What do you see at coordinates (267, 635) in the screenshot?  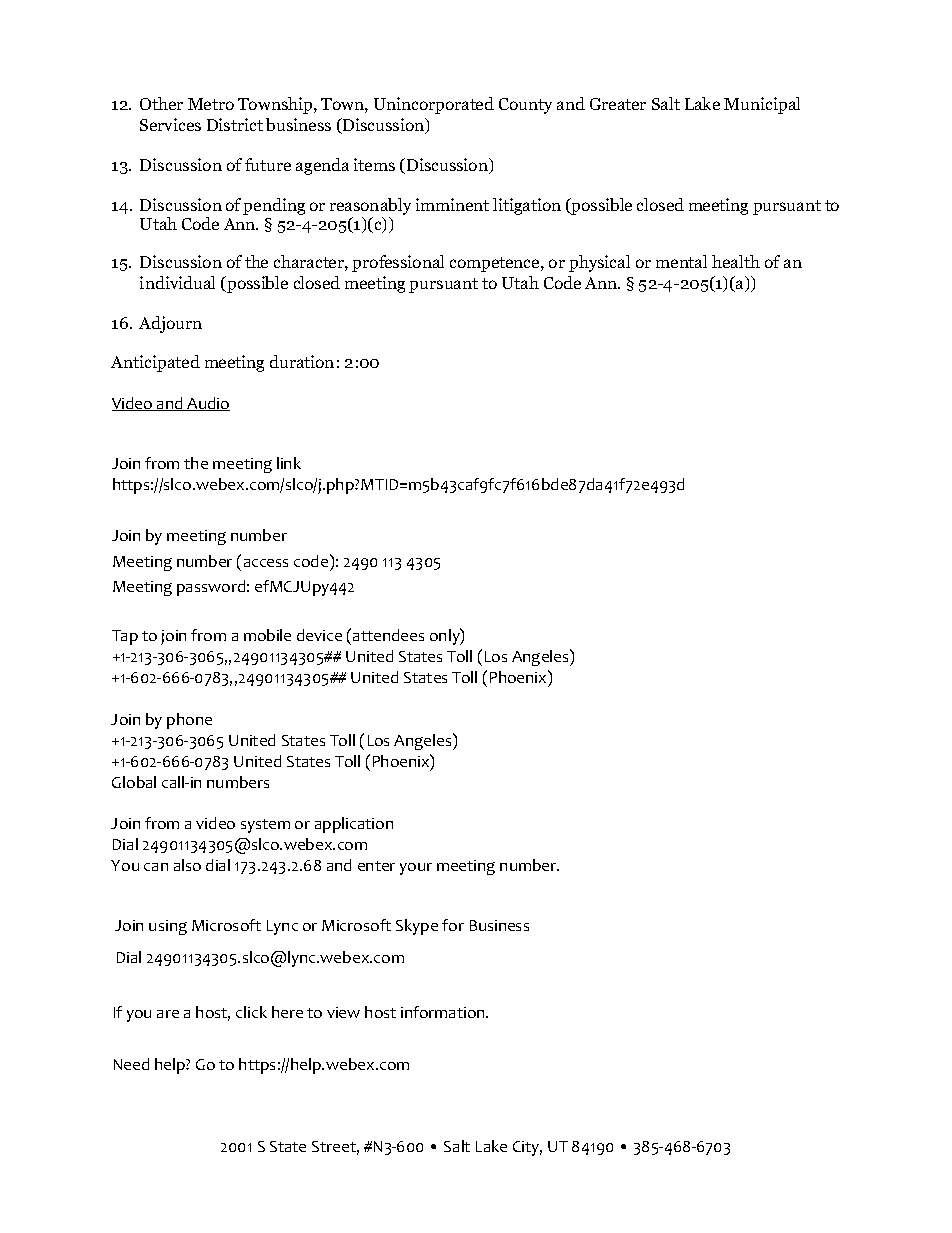 I see `mobile` at bounding box center [267, 635].
